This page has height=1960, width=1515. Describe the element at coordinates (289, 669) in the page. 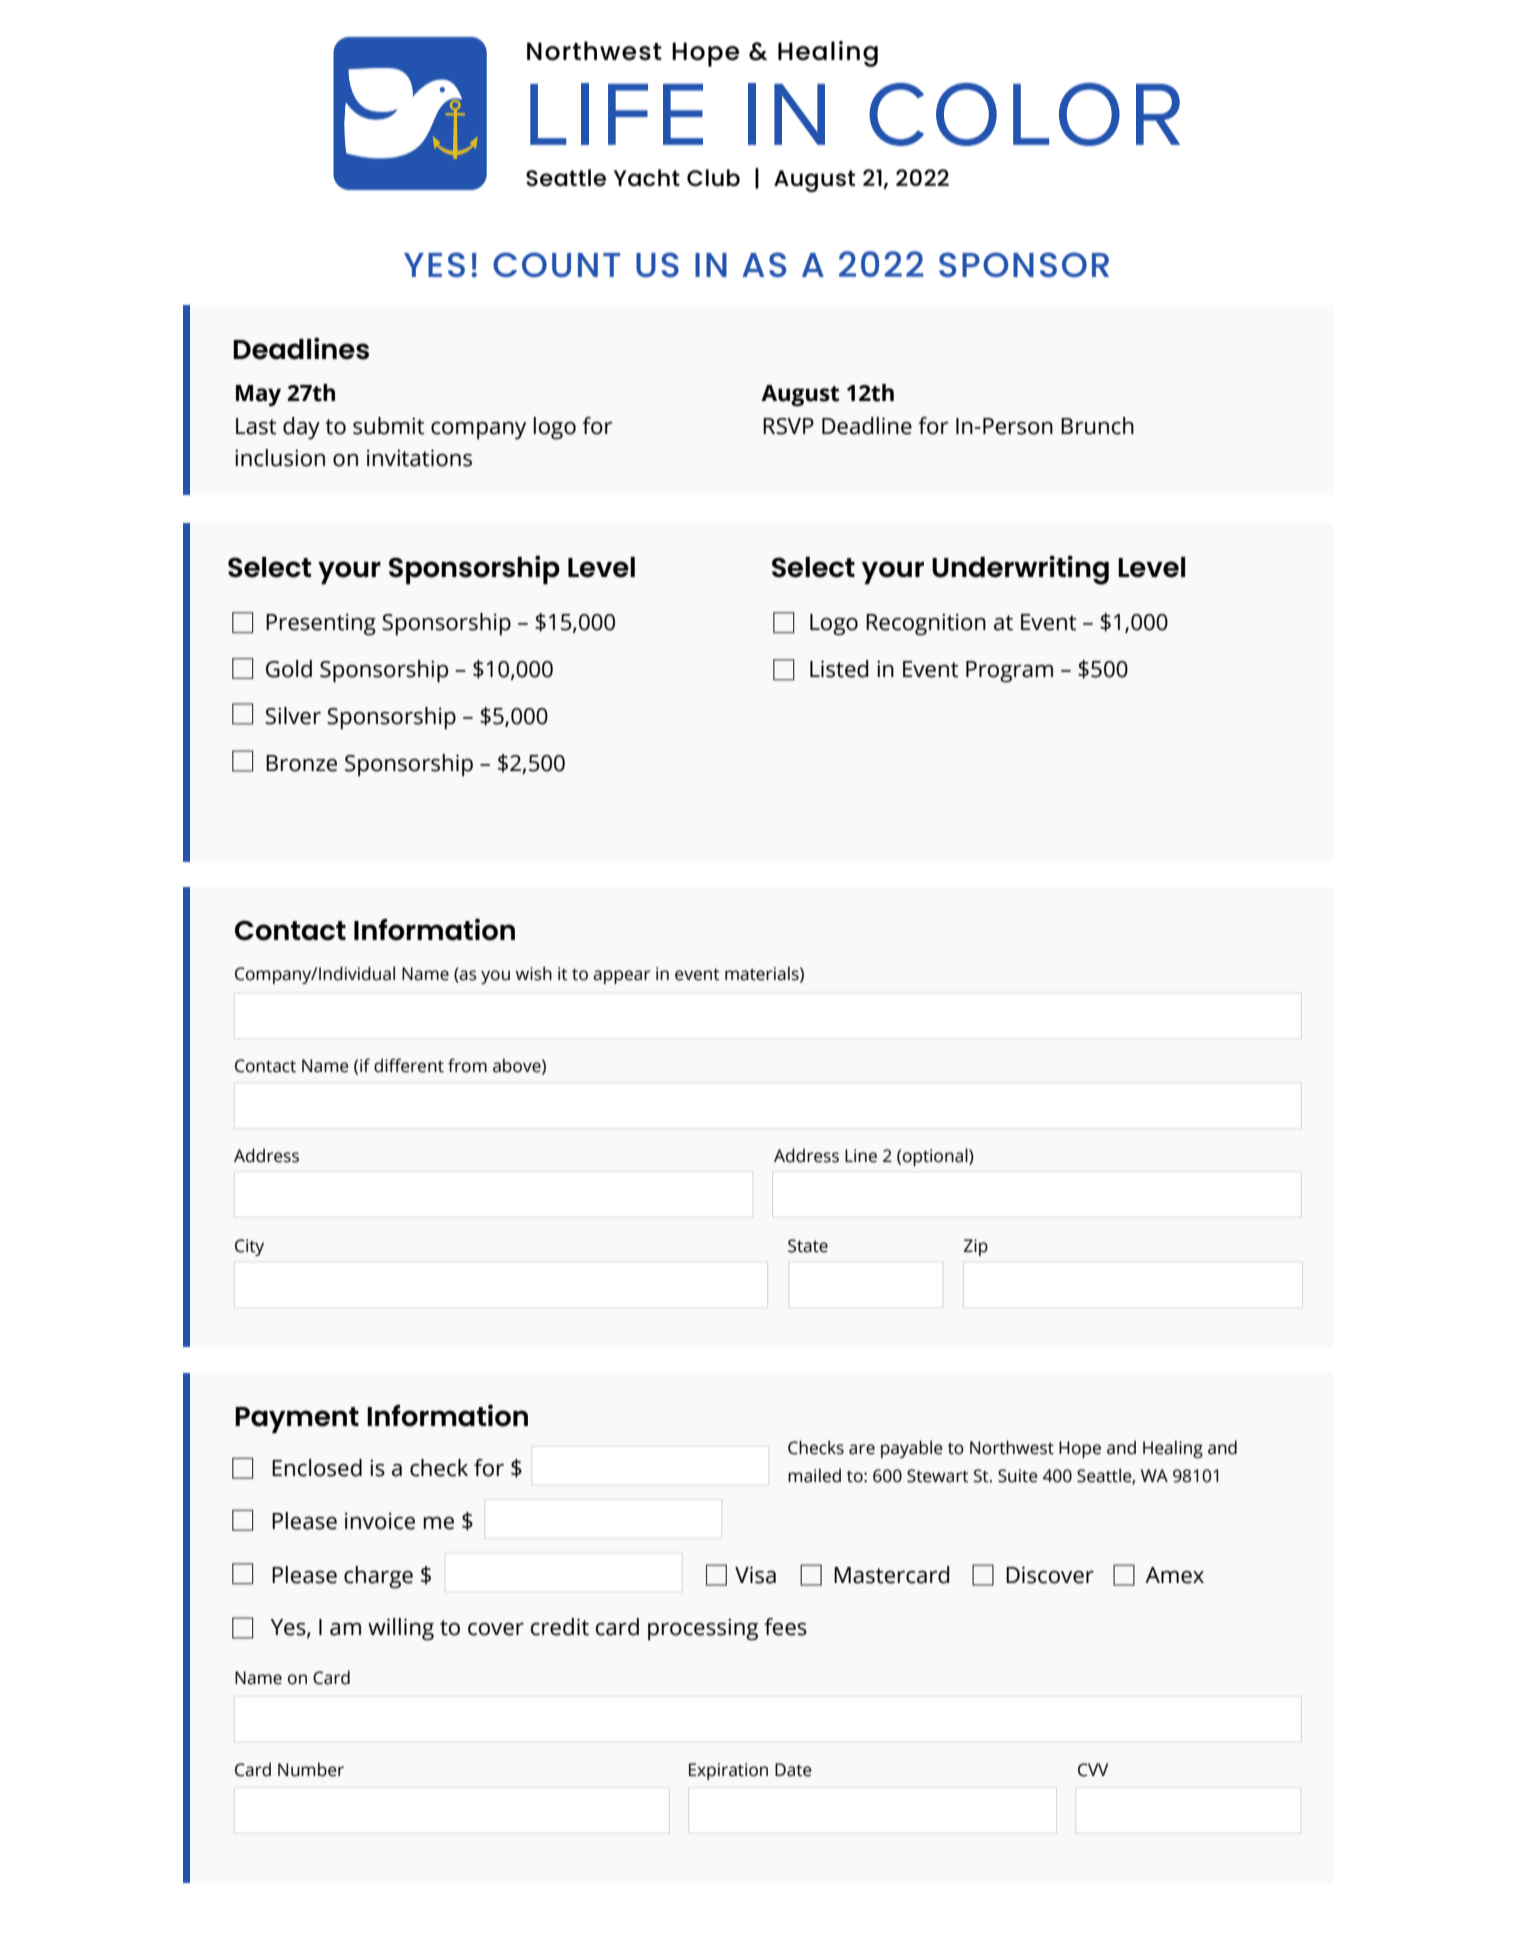

I see `Gold` at that location.
